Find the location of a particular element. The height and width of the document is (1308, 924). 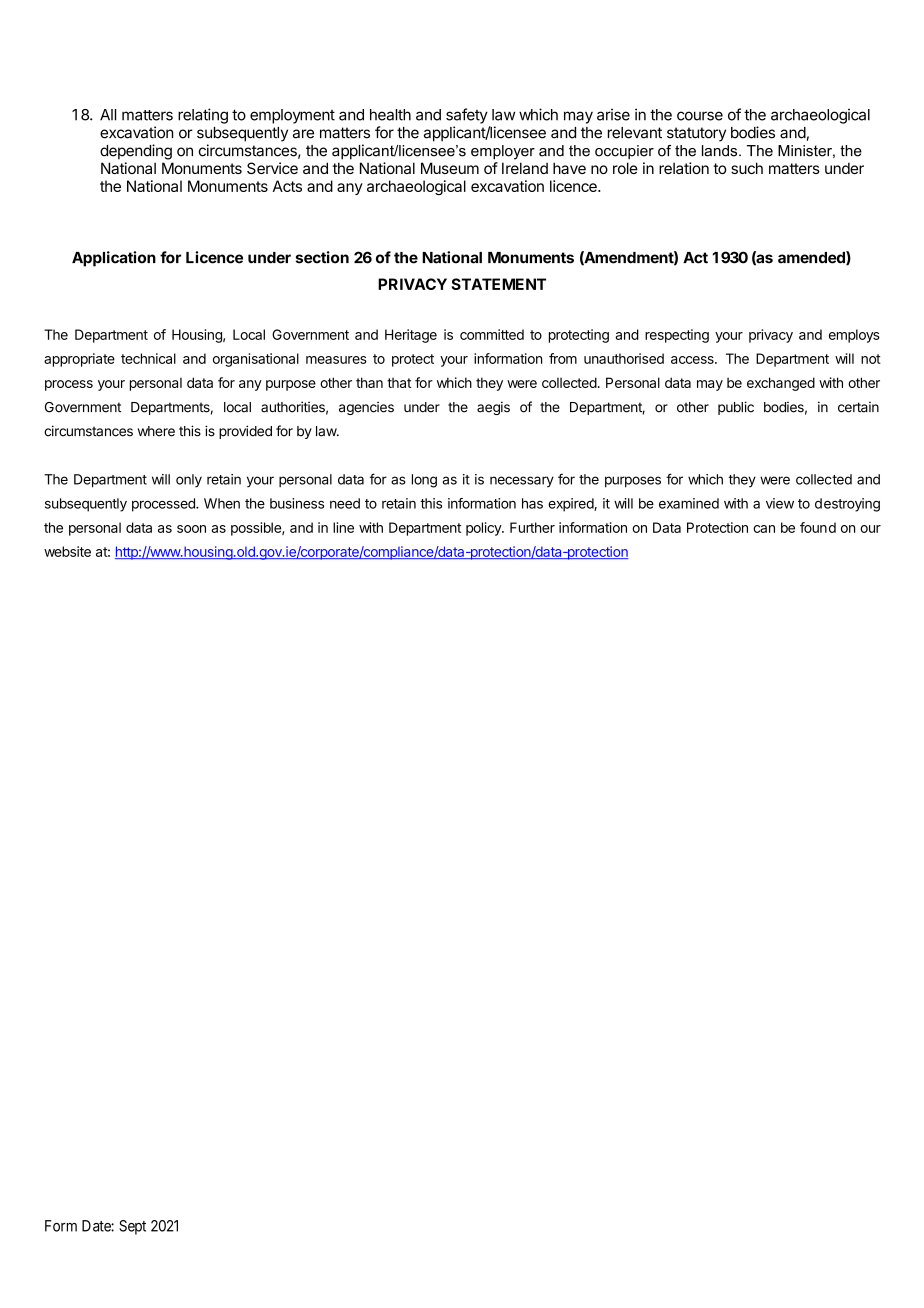

found is located at coordinates (818, 527).
